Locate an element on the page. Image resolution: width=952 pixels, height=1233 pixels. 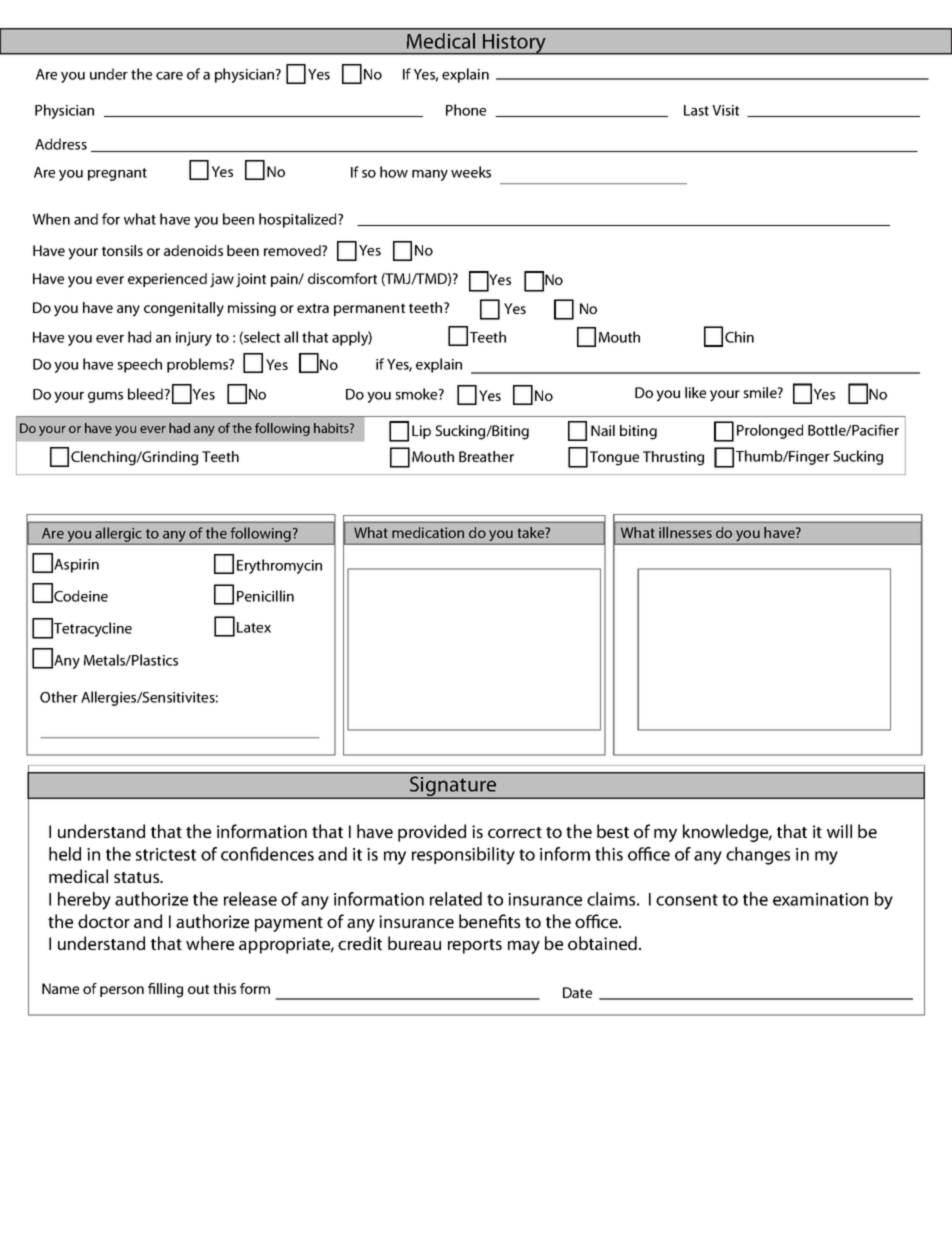
illnesses is located at coordinates (685, 532).
